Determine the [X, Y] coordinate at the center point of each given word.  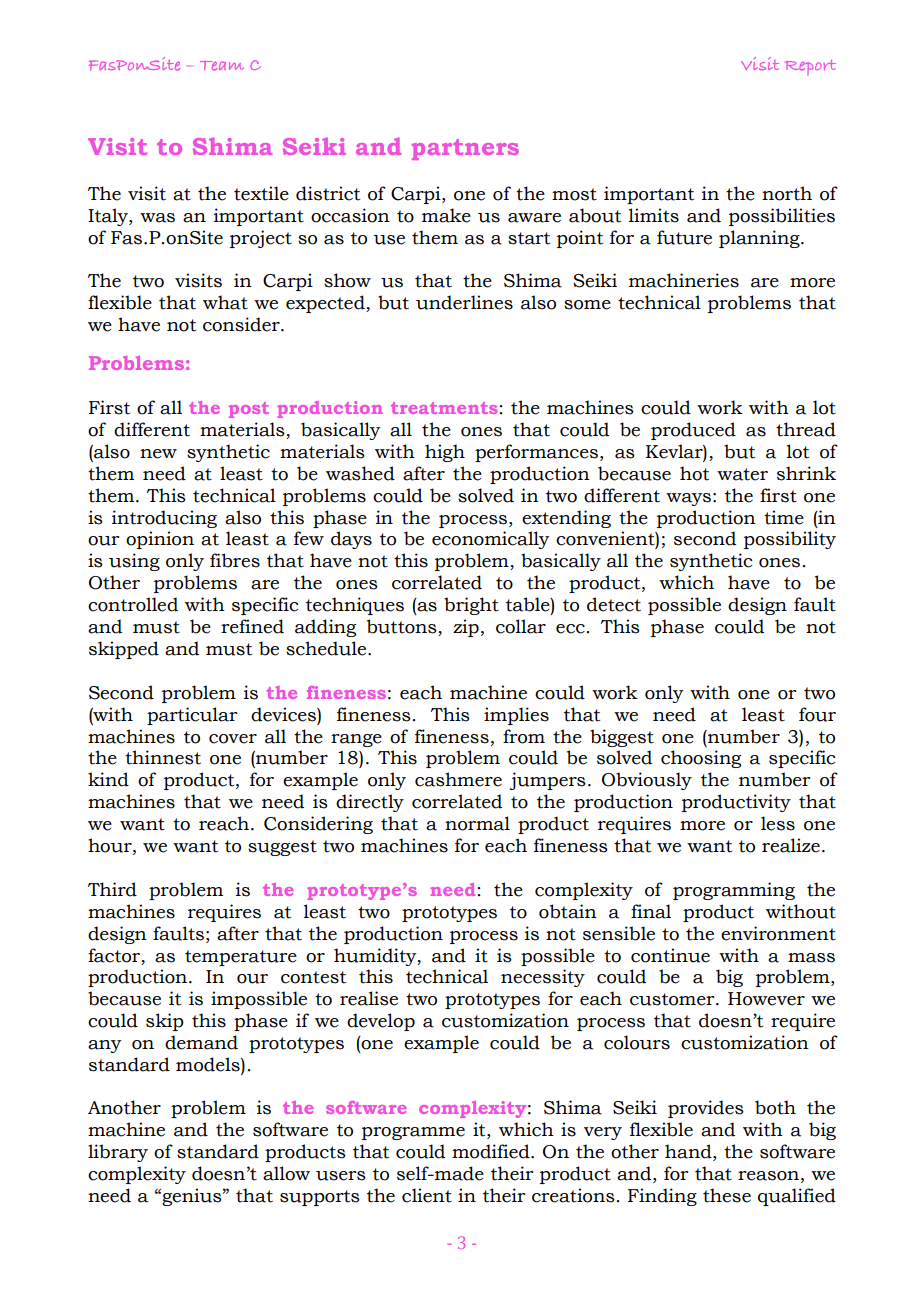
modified [492, 1151]
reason [768, 1176]
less [778, 823]
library [118, 1153]
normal [477, 823]
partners [465, 149]
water [742, 474]
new [158, 454]
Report [810, 68]
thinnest [163, 757]
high [445, 453]
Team [222, 66]
